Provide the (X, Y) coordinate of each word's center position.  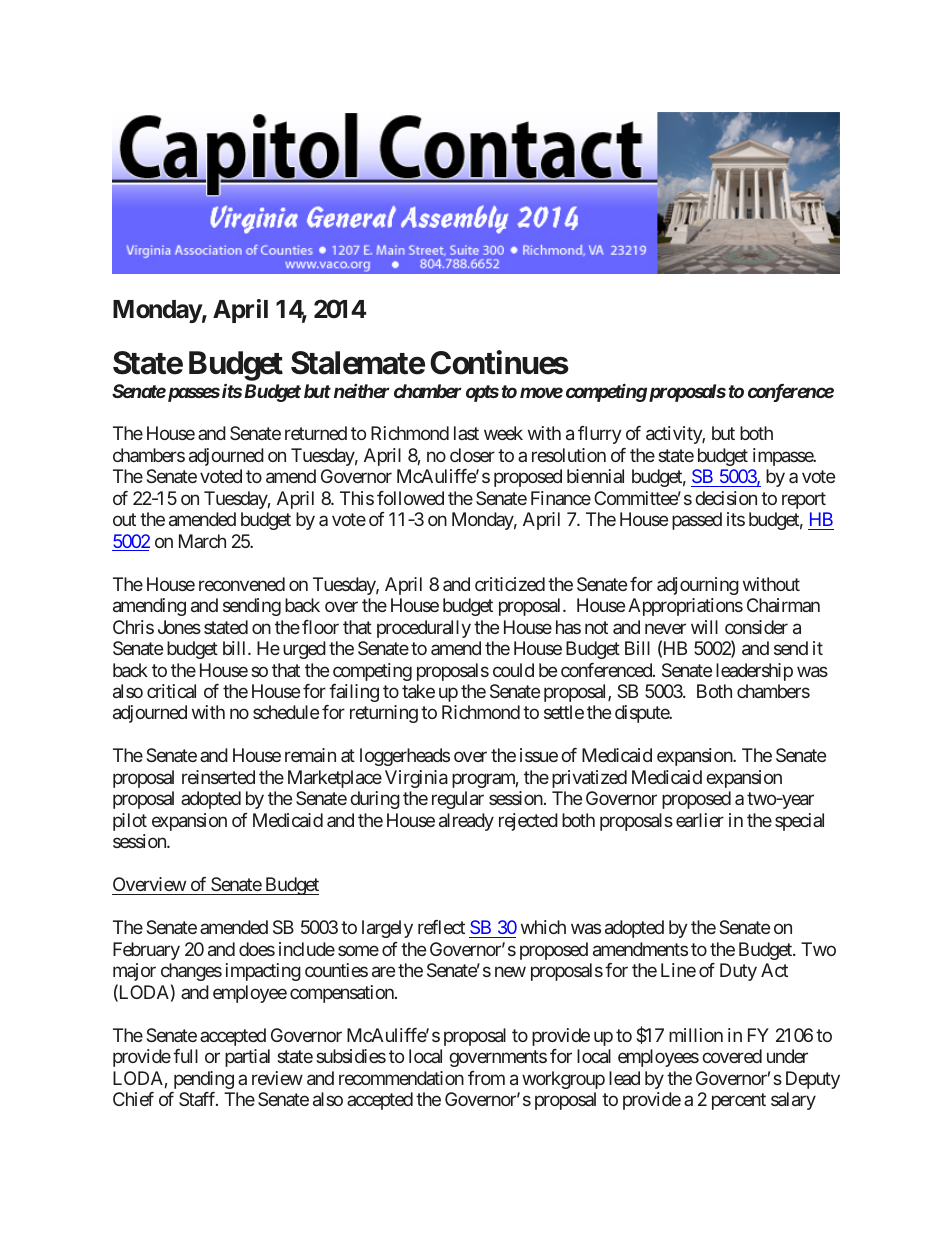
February (146, 951)
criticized (510, 584)
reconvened (242, 584)
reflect (441, 927)
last (466, 433)
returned (316, 433)
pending (204, 1080)
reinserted (218, 777)
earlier (700, 820)
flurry (600, 435)
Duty (738, 972)
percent (739, 1102)
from (486, 1078)
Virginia (416, 779)
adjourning (698, 586)
